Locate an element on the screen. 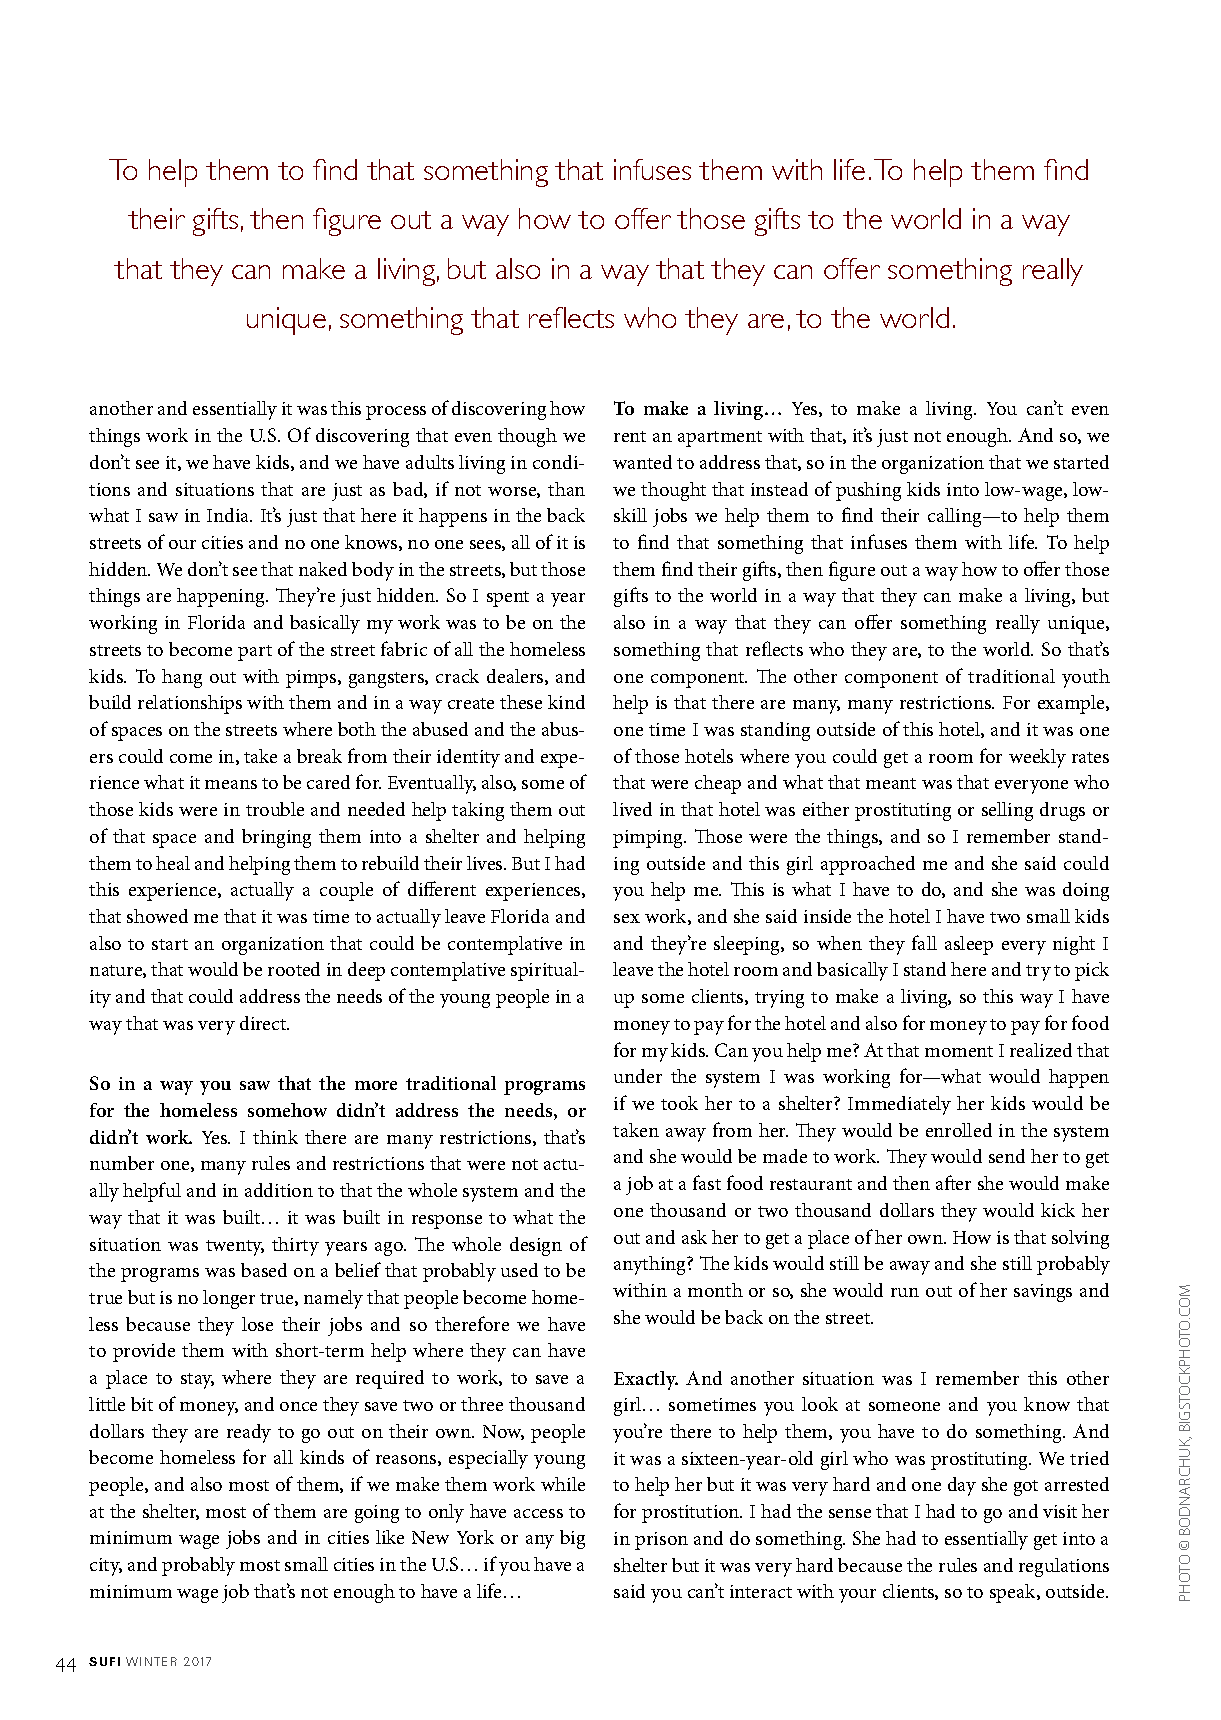 The width and height of the screenshot is (1221, 1720). India is located at coordinates (229, 515).
